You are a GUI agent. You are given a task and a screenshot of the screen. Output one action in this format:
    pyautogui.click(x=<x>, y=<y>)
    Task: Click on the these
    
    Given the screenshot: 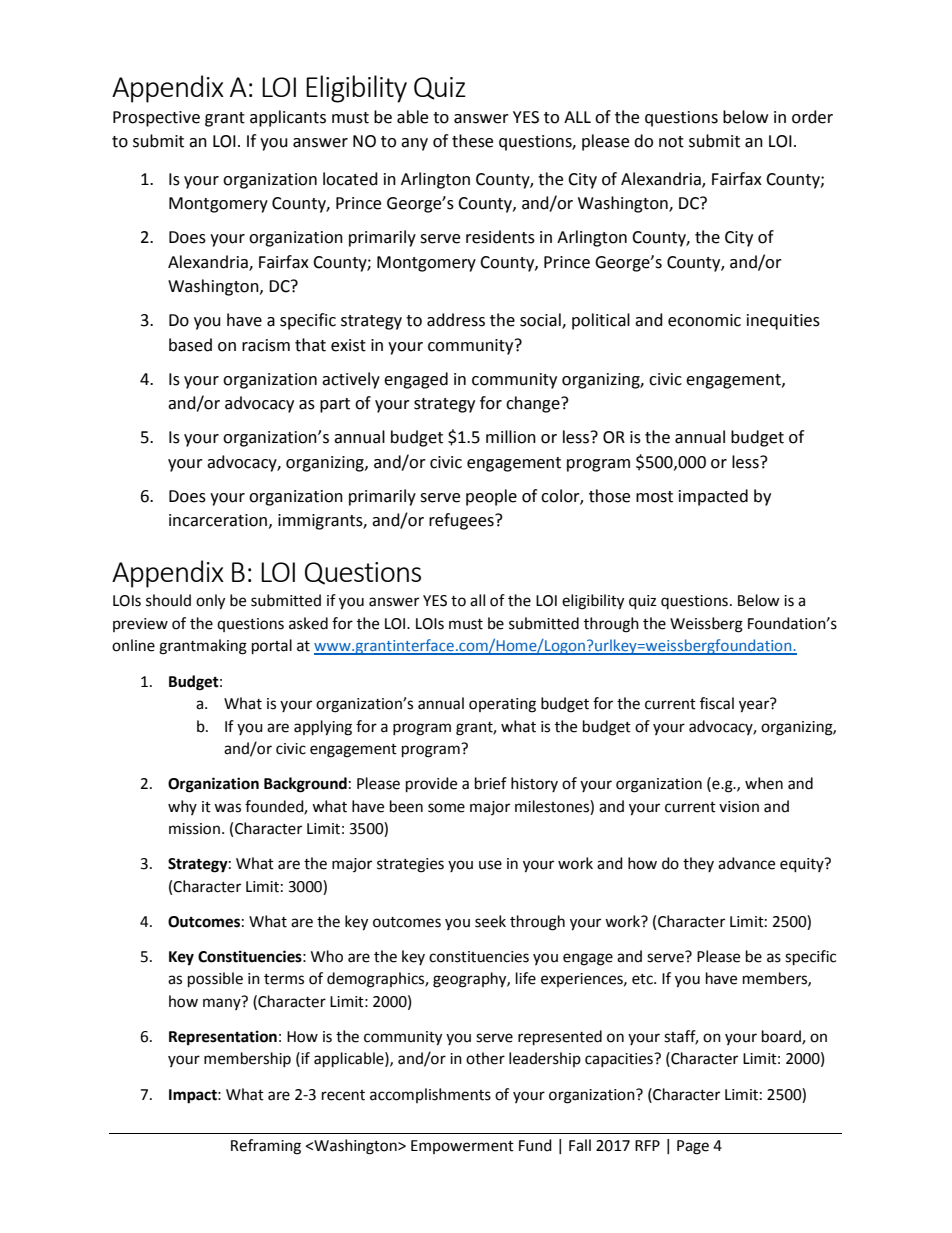 What is the action you would take?
    pyautogui.click(x=472, y=141)
